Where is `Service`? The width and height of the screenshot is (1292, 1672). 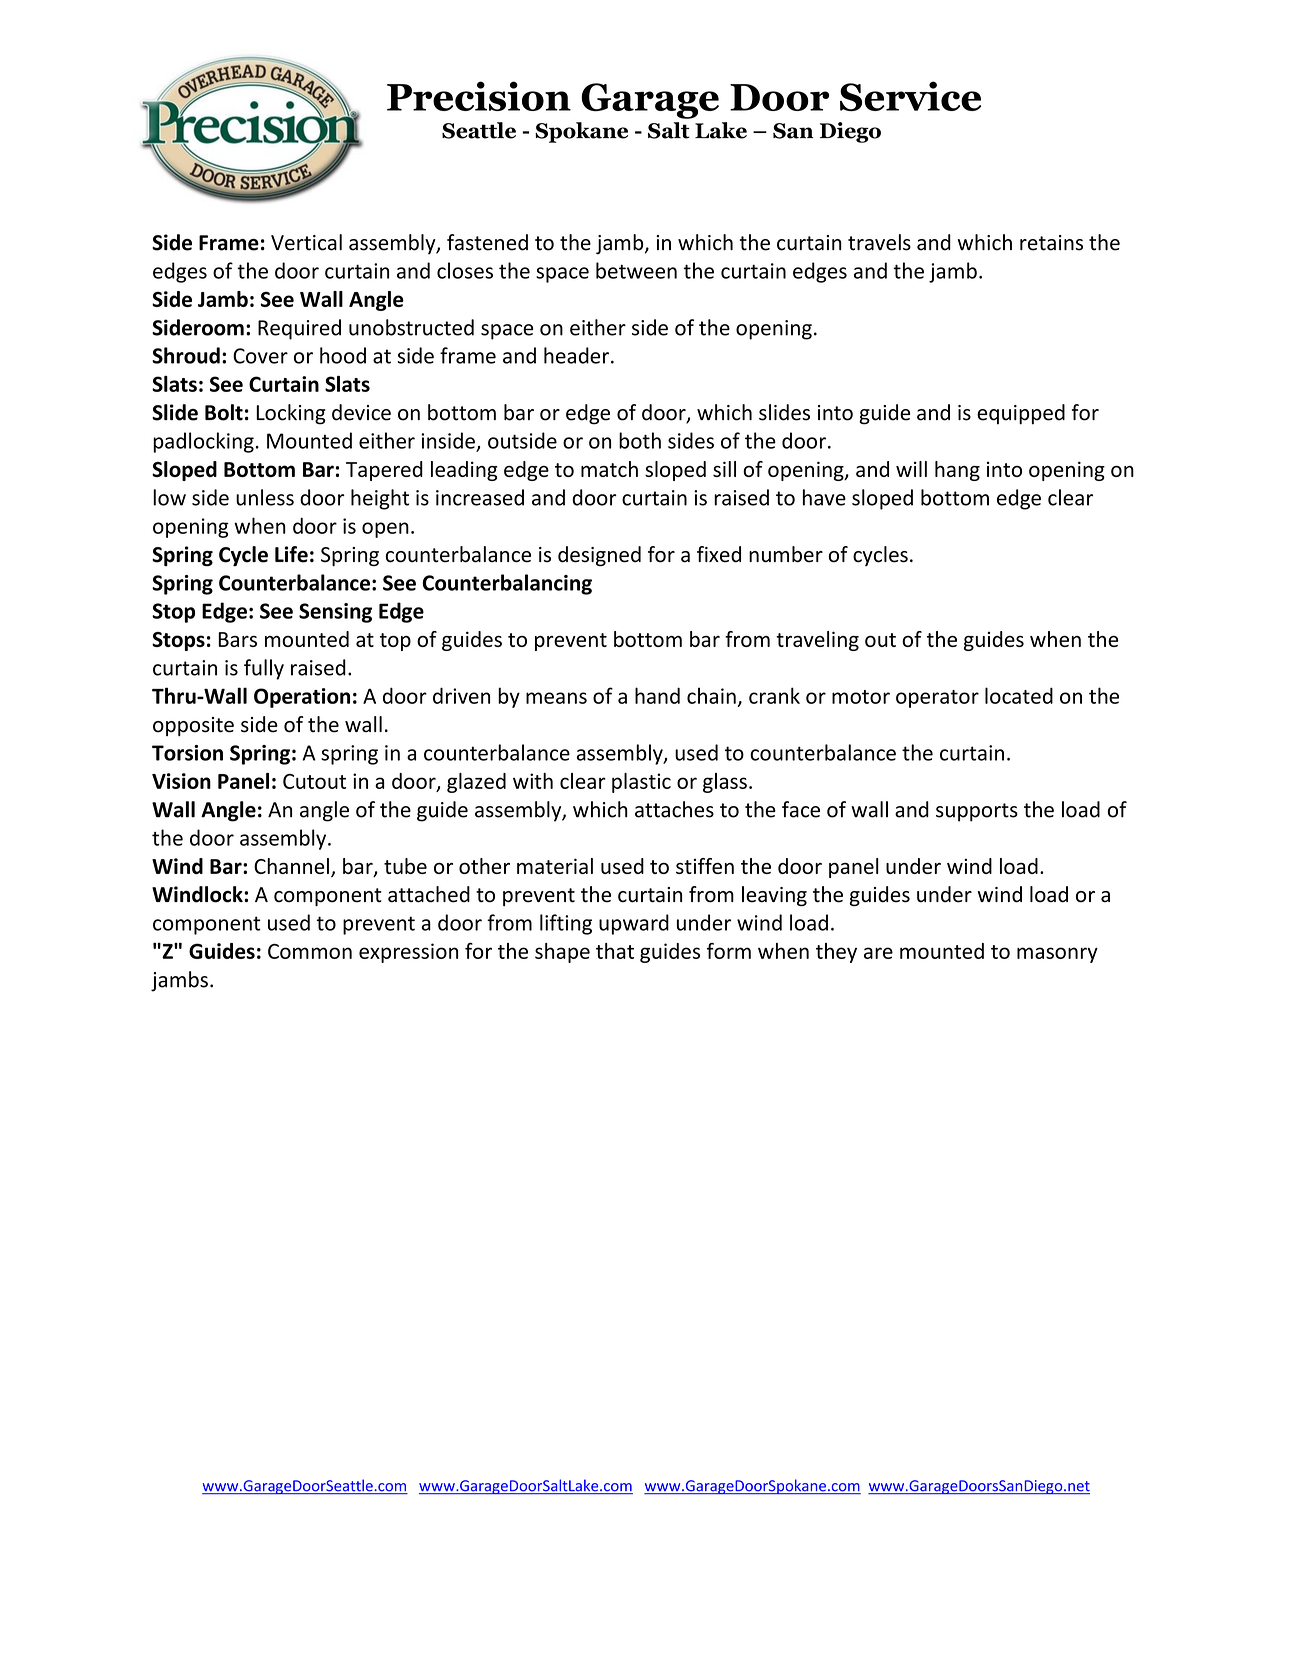 Service is located at coordinates (910, 96).
